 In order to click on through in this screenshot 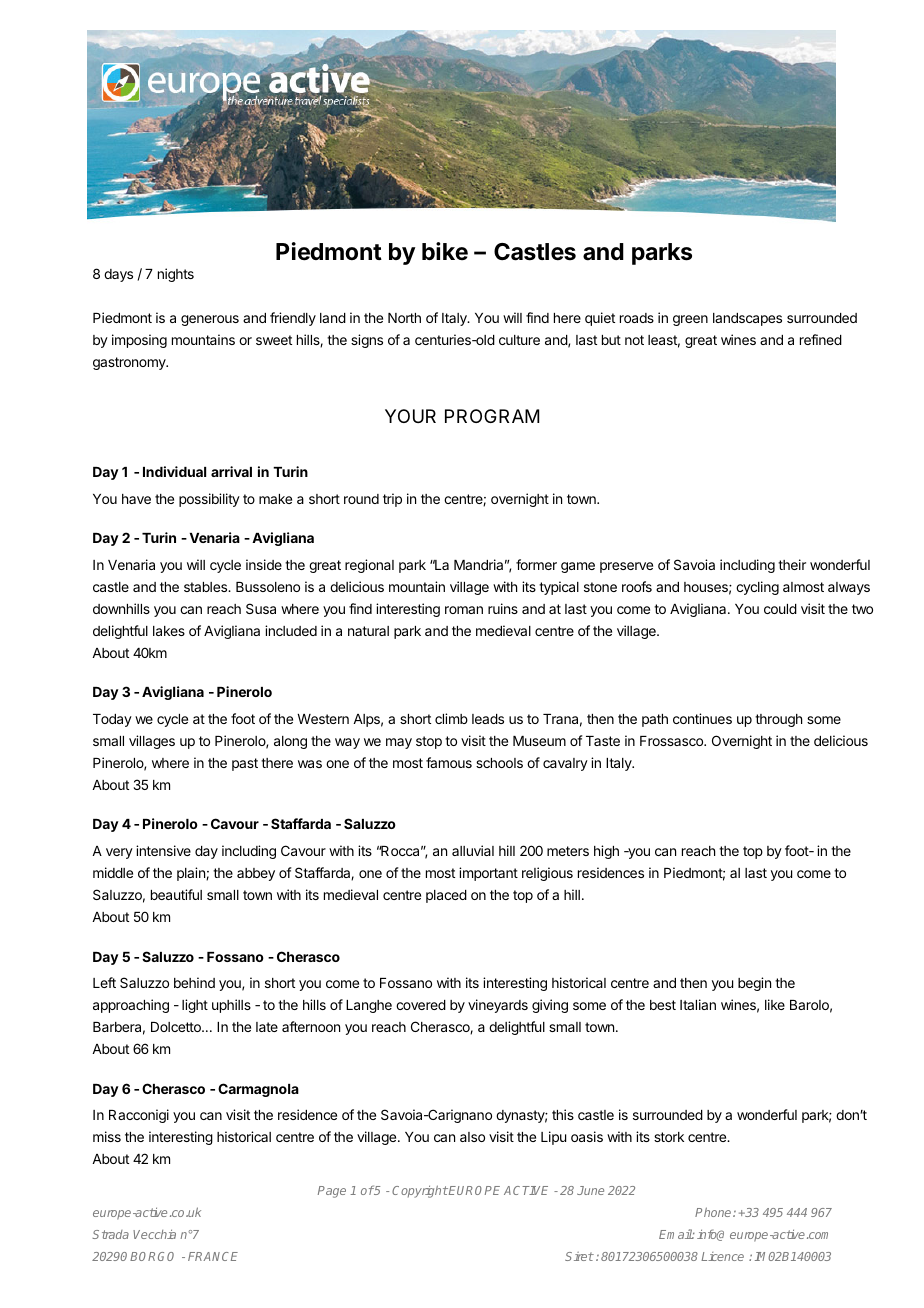, I will do `click(778, 720)`.
